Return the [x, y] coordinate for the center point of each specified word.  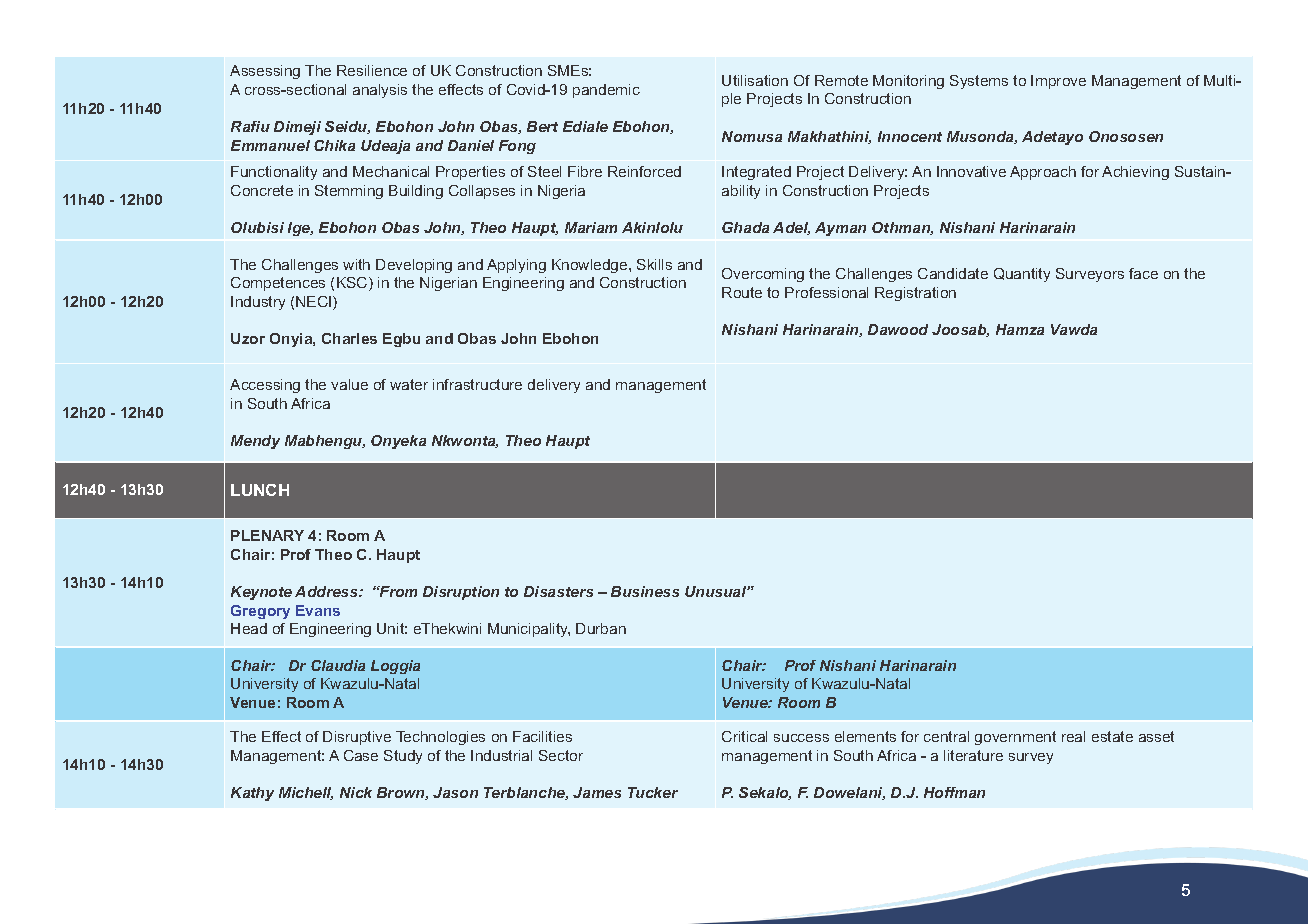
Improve [1058, 82]
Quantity [1022, 275]
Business [645, 591]
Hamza [1020, 329]
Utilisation [755, 80]
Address [327, 591]
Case [361, 755]
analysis [380, 91]
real [1073, 736]
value [349, 384]
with [356, 264]
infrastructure [477, 384]
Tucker [653, 792]
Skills [654, 264]
